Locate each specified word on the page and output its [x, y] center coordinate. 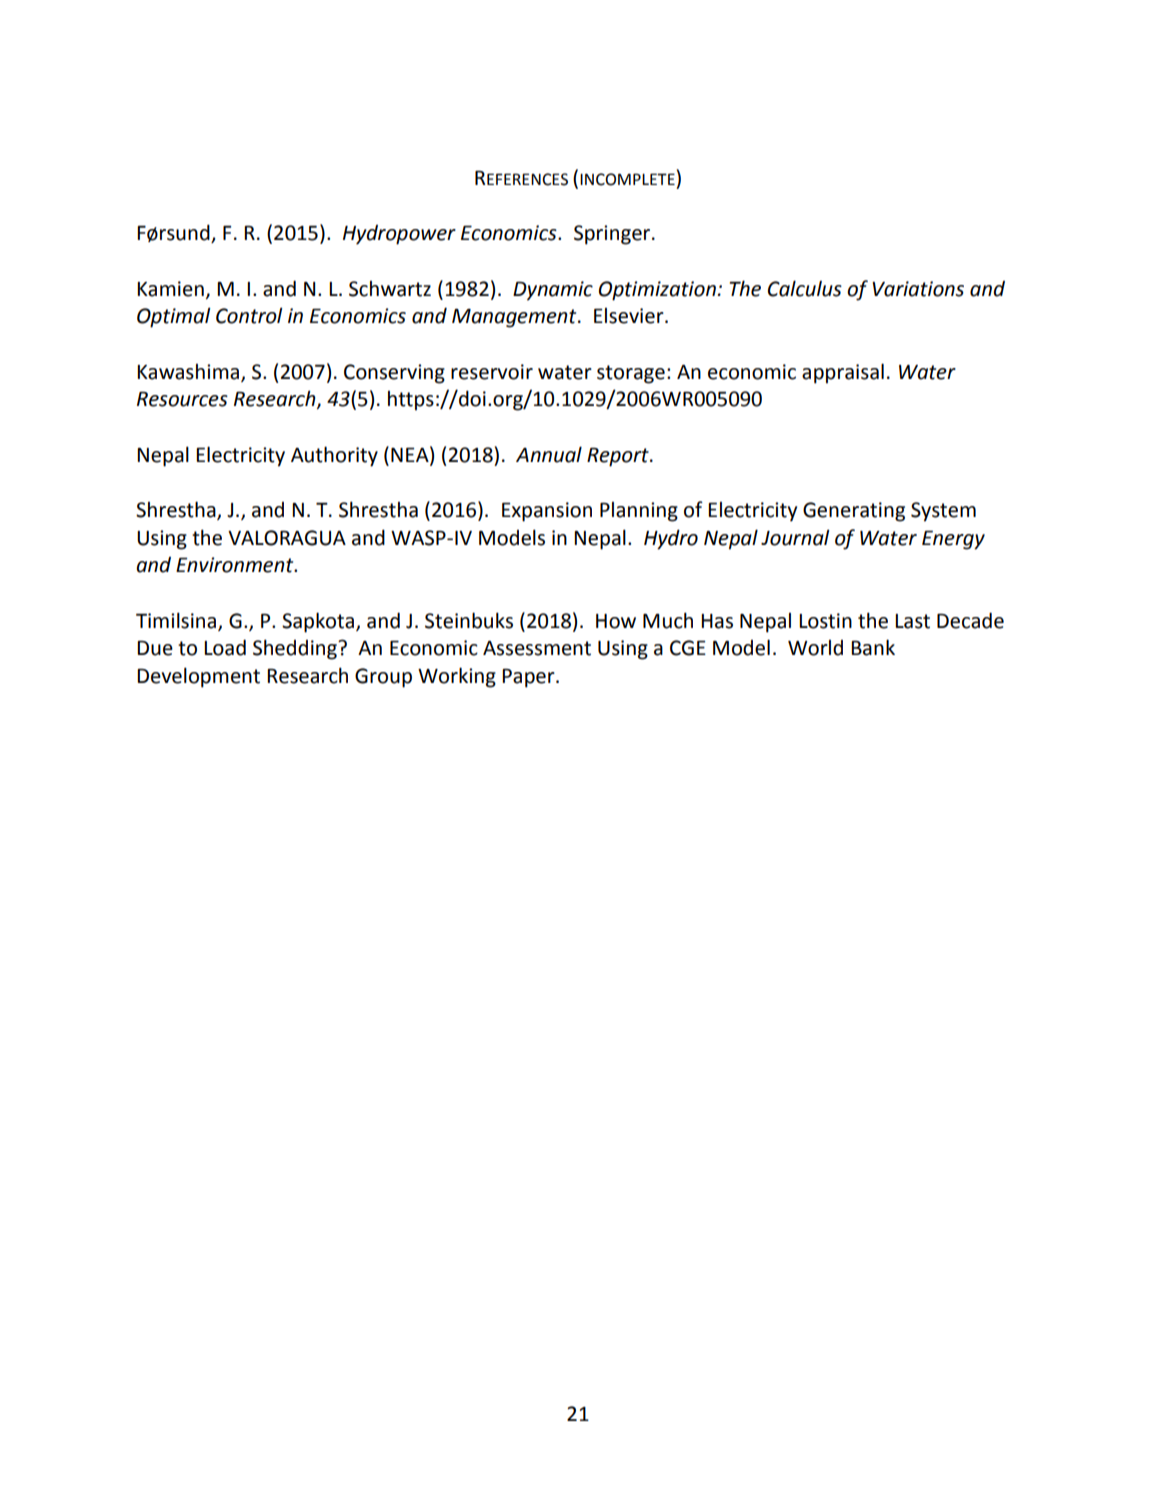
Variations [918, 289]
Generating [854, 512]
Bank [873, 647]
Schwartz [390, 289]
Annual [549, 454]
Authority [334, 456]
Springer [613, 235]
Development [198, 677]
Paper [529, 678]
